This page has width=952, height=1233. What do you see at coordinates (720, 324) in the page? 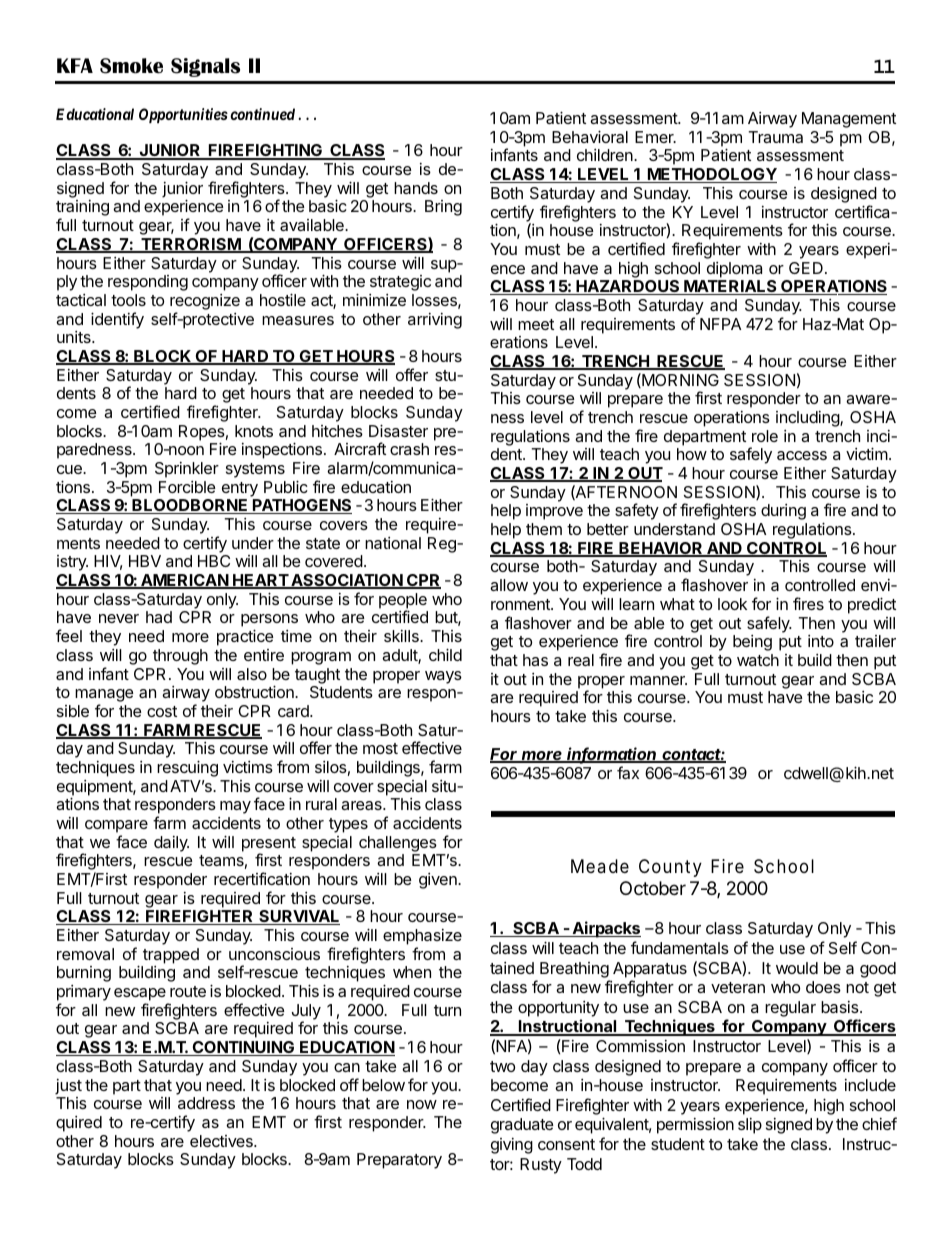
I see `NFPA` at bounding box center [720, 324].
